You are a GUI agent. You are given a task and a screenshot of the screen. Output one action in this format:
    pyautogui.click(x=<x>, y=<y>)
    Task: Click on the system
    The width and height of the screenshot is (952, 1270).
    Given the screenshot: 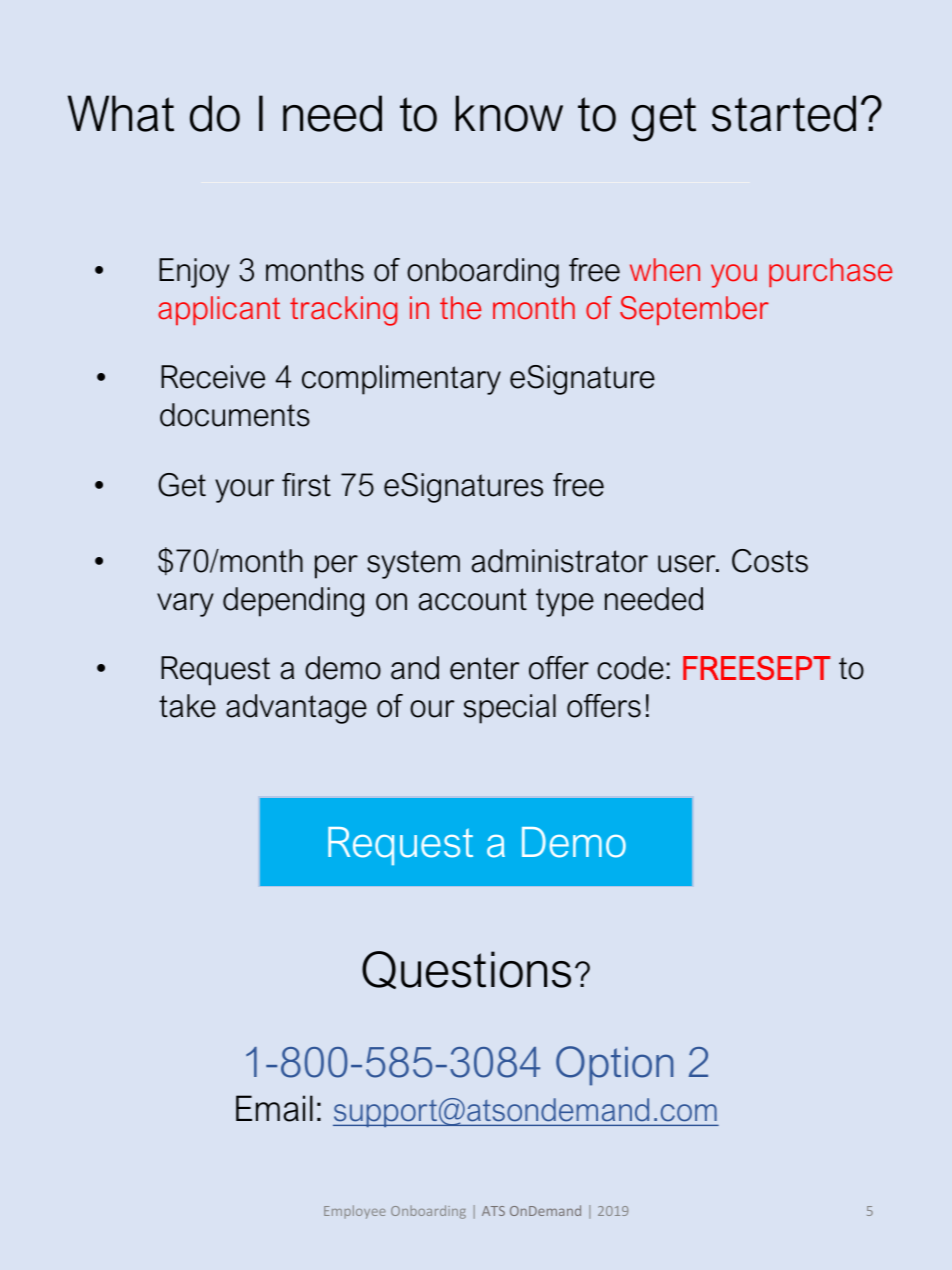 What is the action you would take?
    pyautogui.click(x=413, y=564)
